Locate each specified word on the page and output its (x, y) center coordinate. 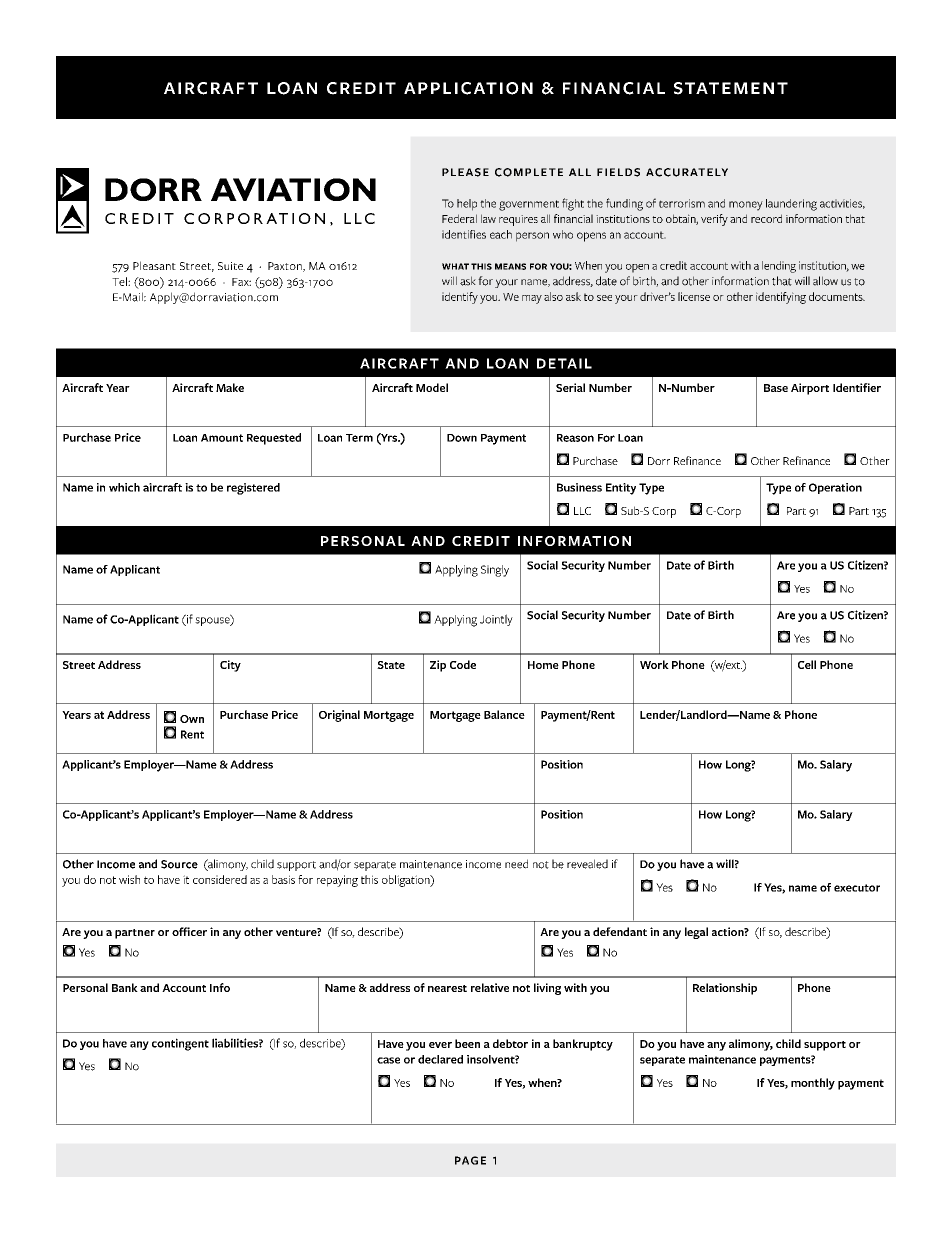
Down (462, 438)
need (516, 864)
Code (463, 664)
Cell (807, 664)
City (230, 666)
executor (857, 888)
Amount (222, 438)
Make (230, 387)
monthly (813, 1084)
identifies (464, 234)
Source (179, 864)
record (766, 218)
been (467, 1043)
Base (776, 388)
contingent (180, 1044)
